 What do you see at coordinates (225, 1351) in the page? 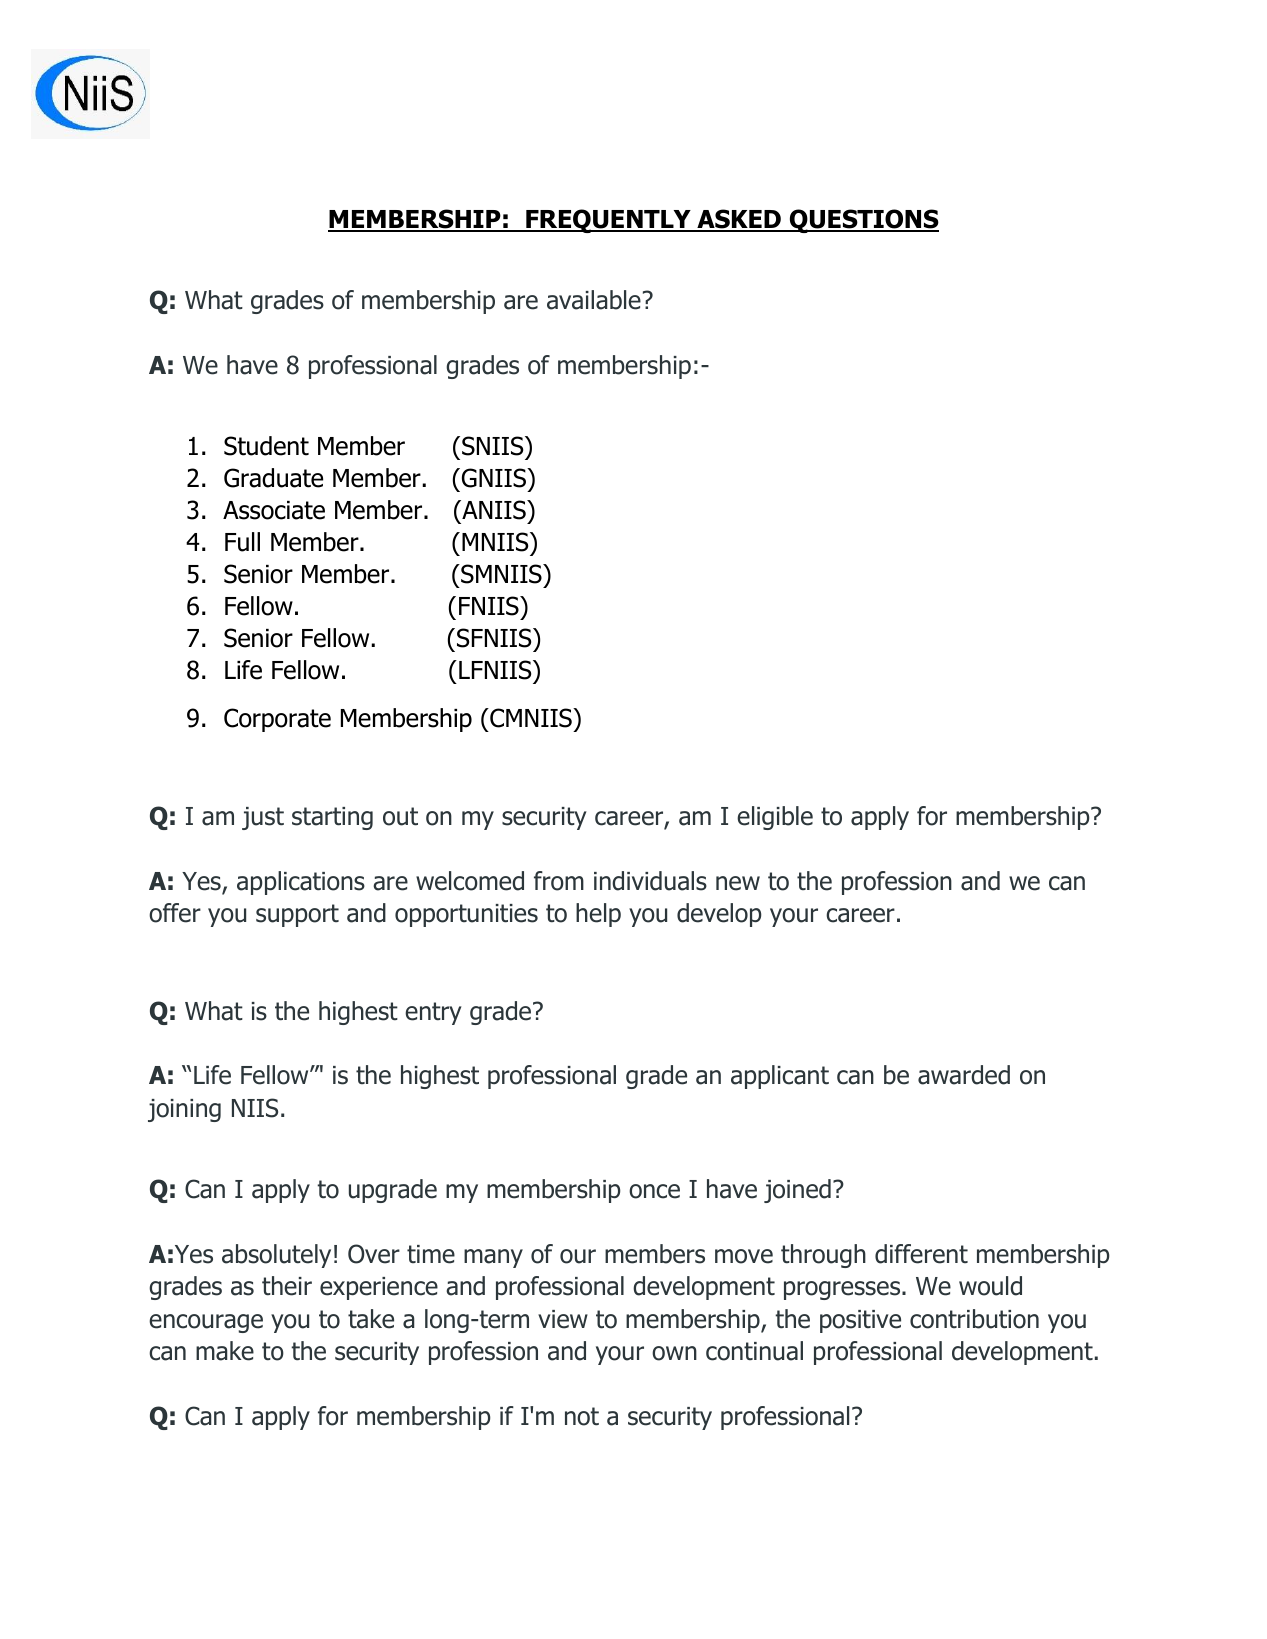
I see `make` at bounding box center [225, 1351].
